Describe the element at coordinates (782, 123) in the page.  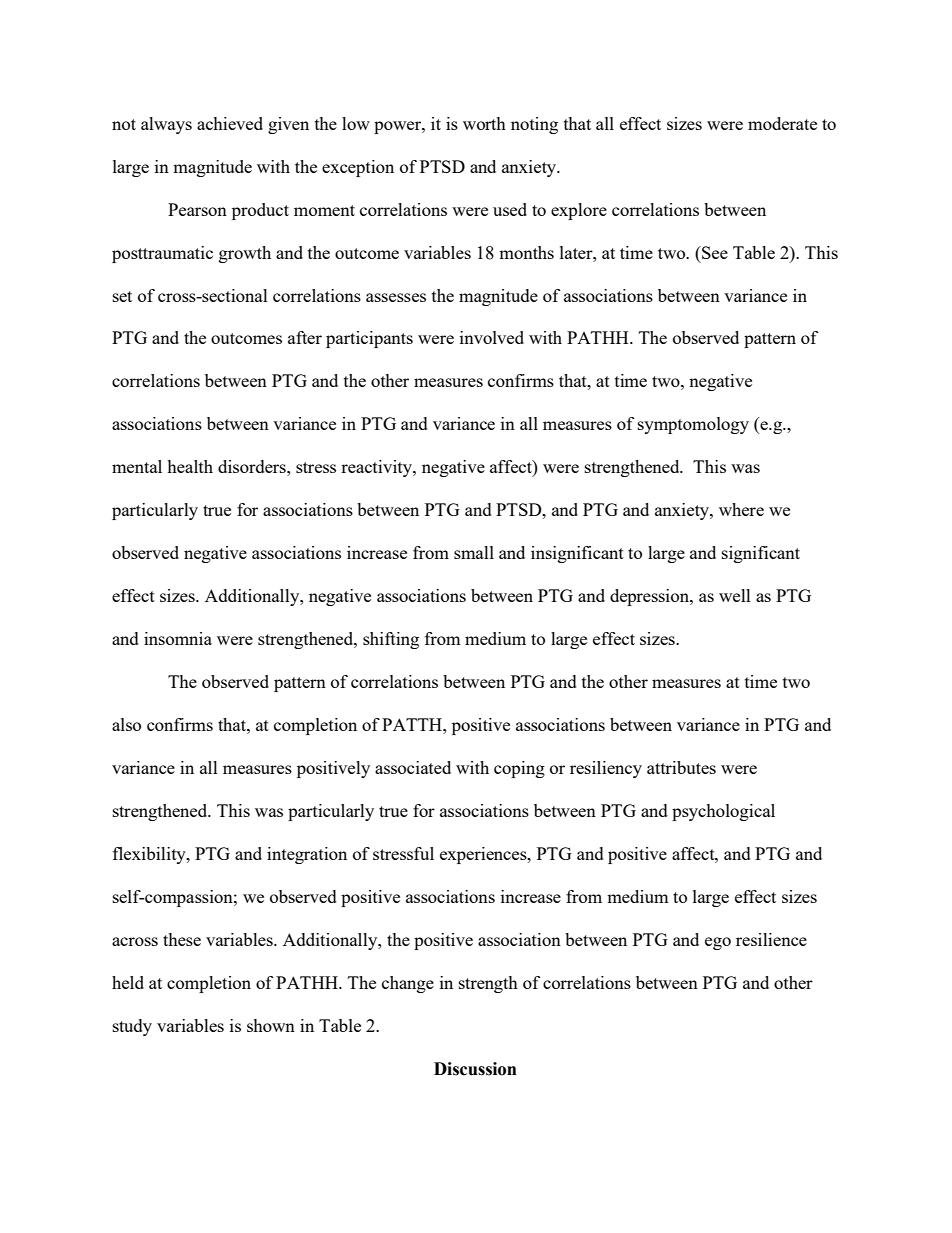
I see `moderate` at that location.
